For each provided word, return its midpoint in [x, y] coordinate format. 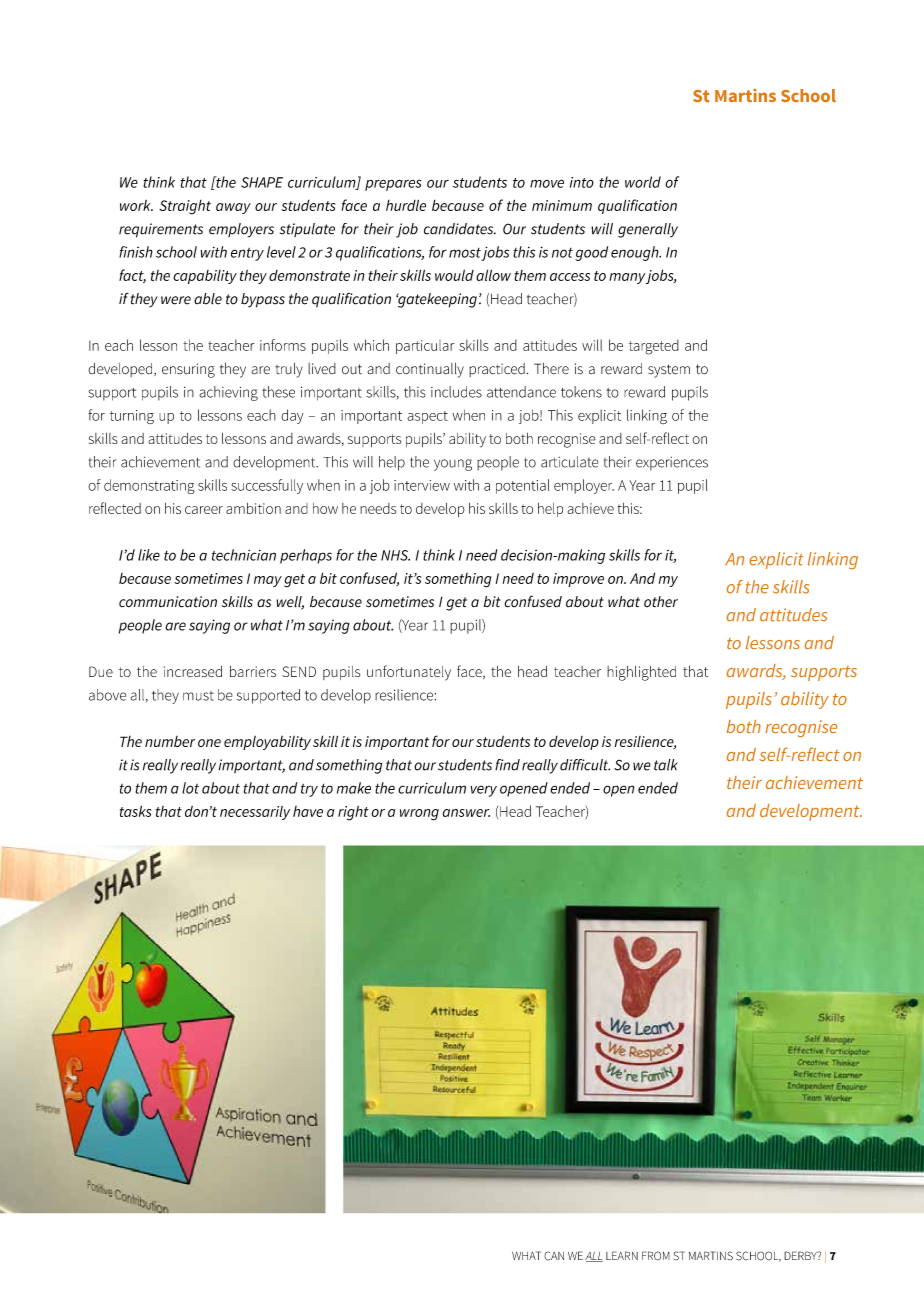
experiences [672, 464]
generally [648, 230]
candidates [460, 229]
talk [665, 765]
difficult [585, 765]
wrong [419, 815]
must [198, 696]
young [453, 465]
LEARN [622, 1255]
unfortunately [409, 673]
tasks [135, 811]
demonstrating [149, 486]
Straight [185, 207]
